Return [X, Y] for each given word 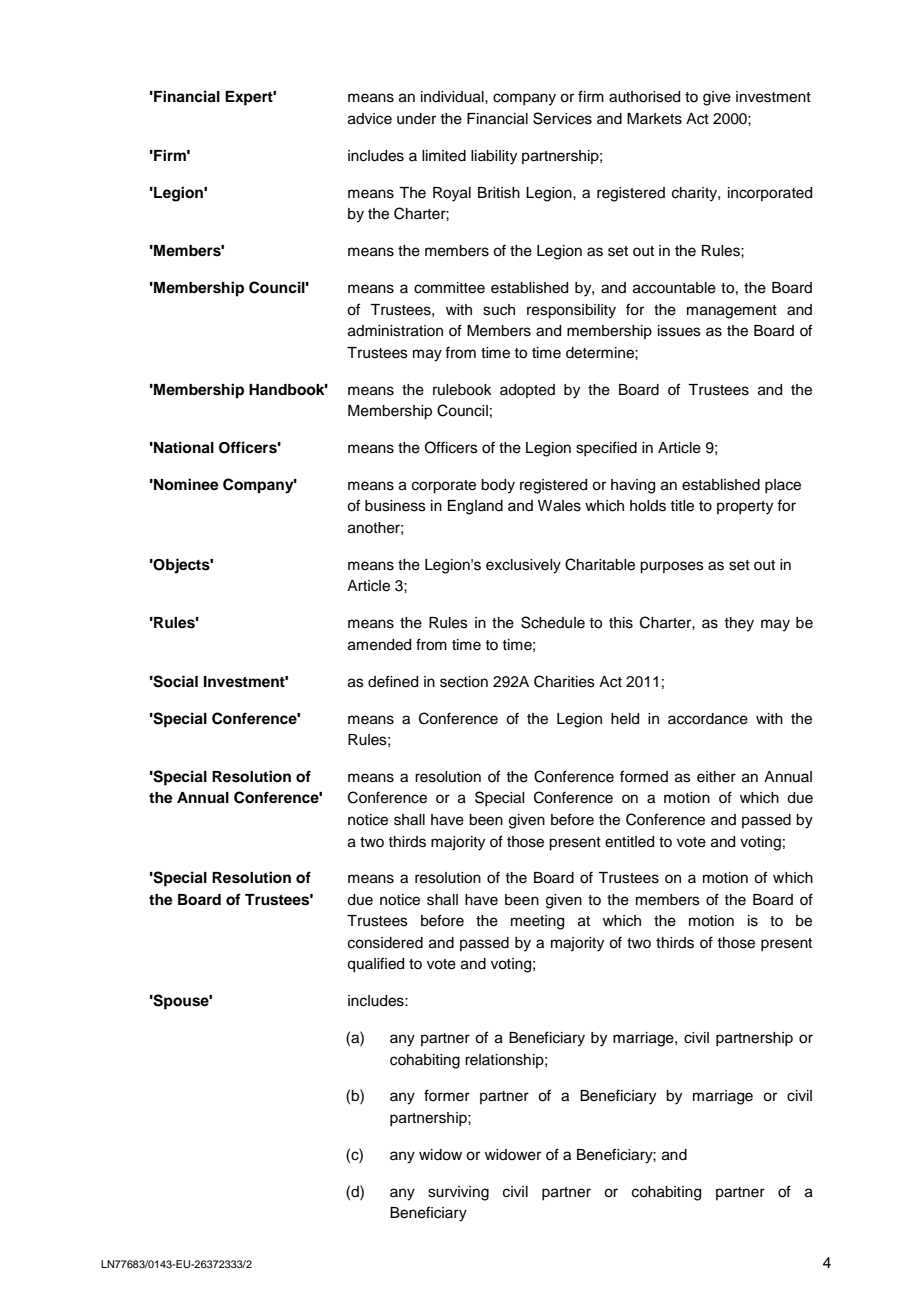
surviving [458, 1193]
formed [644, 776]
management [732, 312]
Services [562, 118]
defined [393, 681]
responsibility [571, 311]
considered [385, 943]
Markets [654, 119]
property [745, 508]
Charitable [600, 564]
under [416, 119]
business [395, 506]
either [716, 777]
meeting [537, 922]
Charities [564, 681]
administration [395, 331]
